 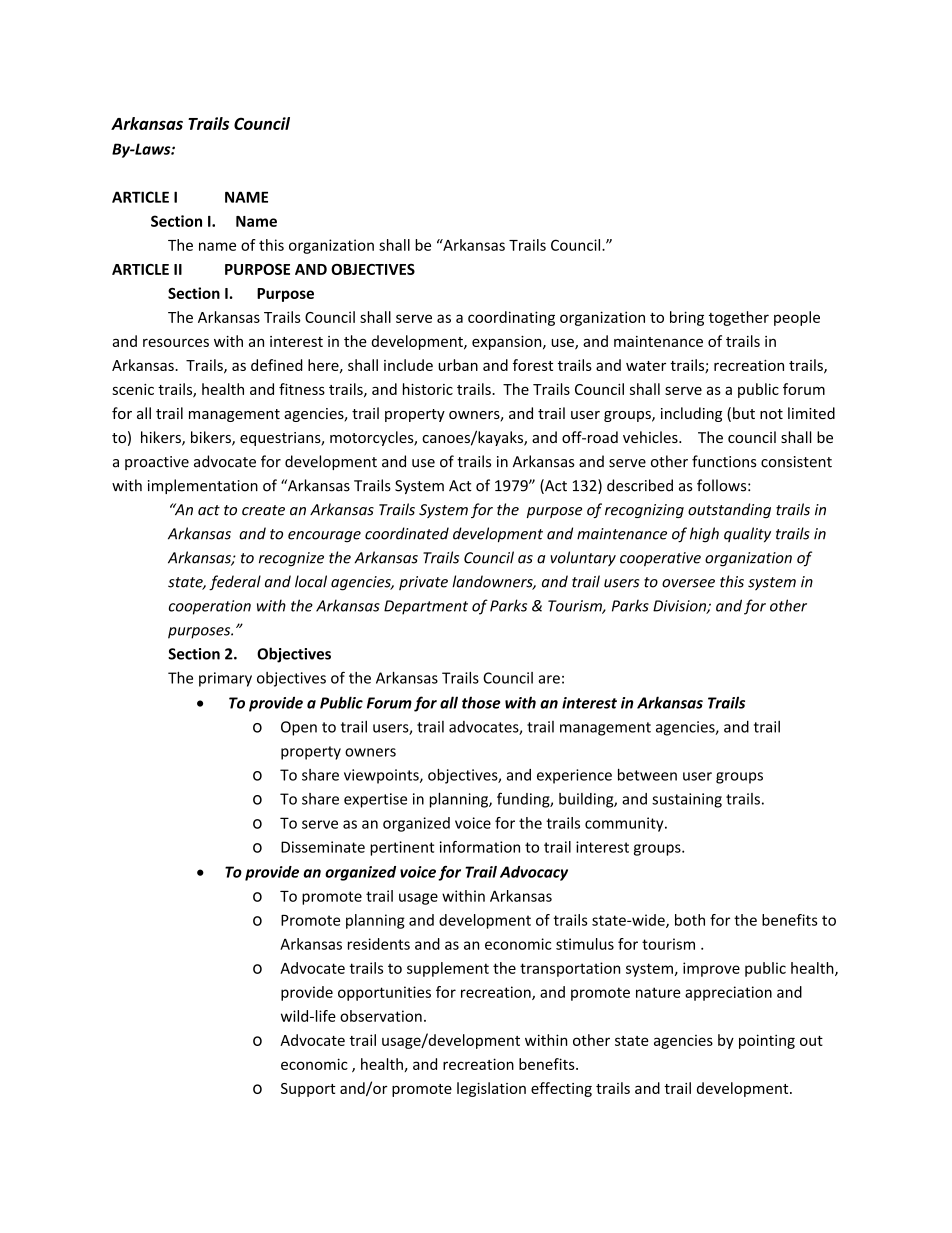 What do you see at coordinates (729, 510) in the document?
I see `outstanding` at bounding box center [729, 510].
